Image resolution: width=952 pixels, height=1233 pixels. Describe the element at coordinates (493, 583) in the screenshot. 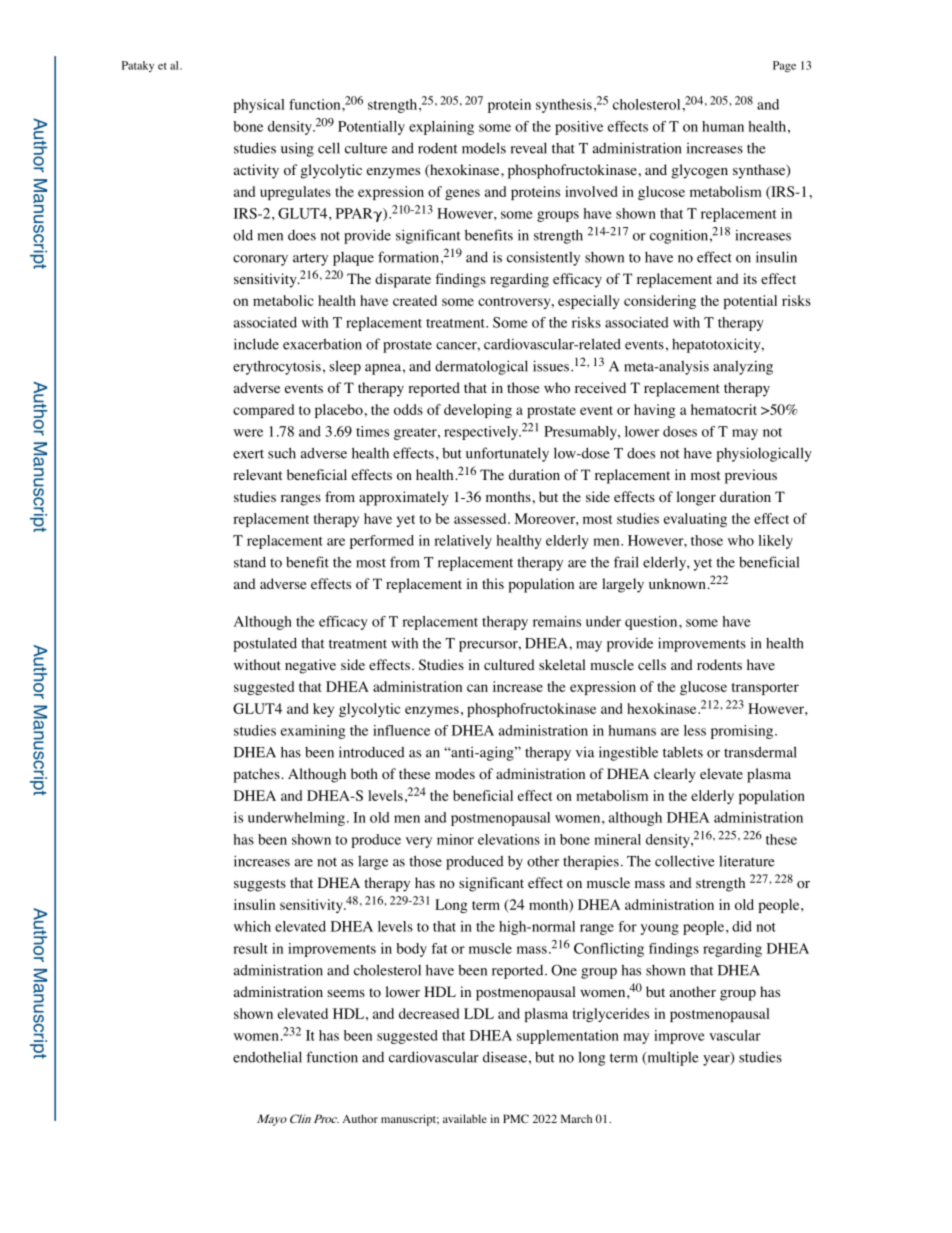

I see `this` at that location.
